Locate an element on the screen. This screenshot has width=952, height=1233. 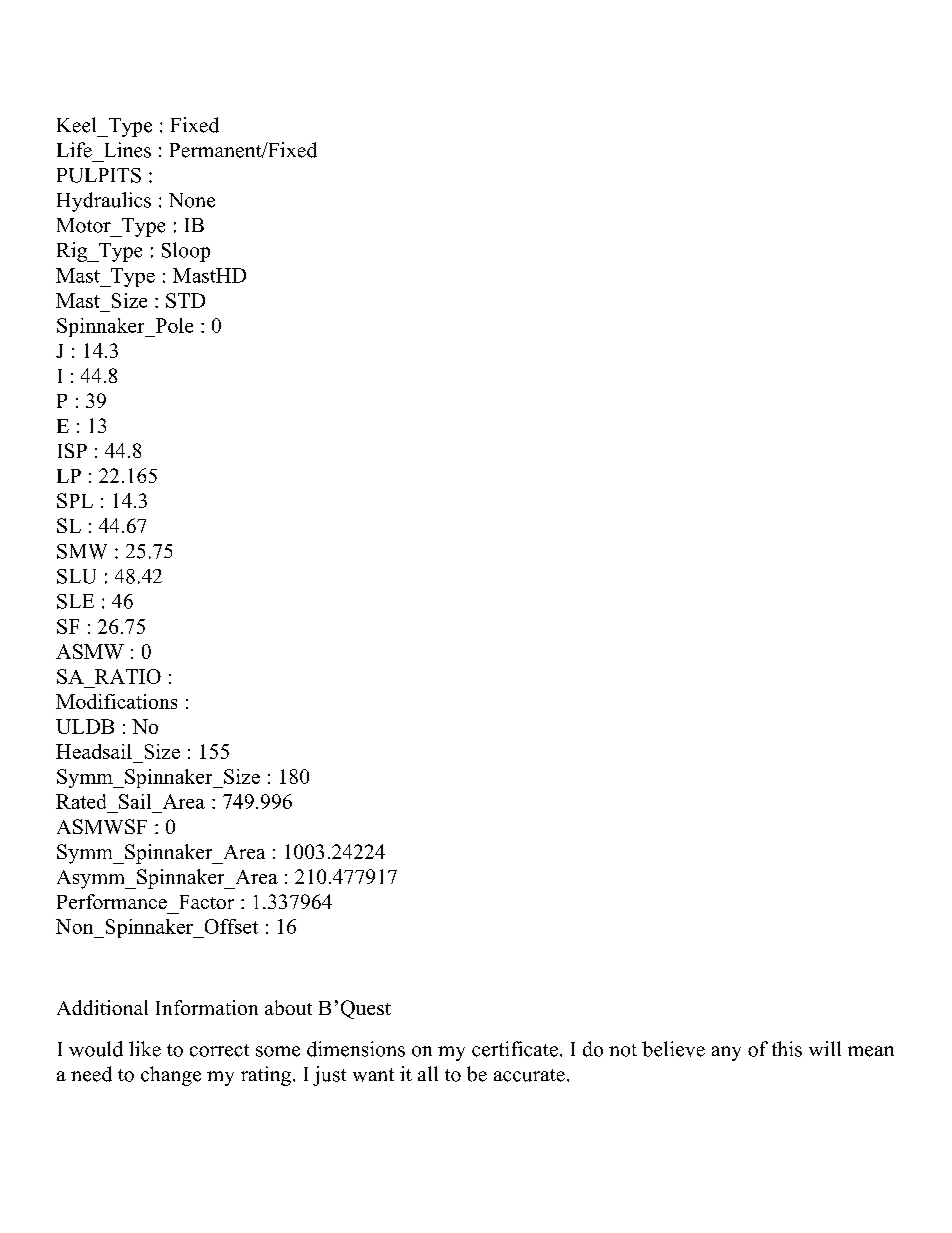
SLU is located at coordinates (76, 576).
